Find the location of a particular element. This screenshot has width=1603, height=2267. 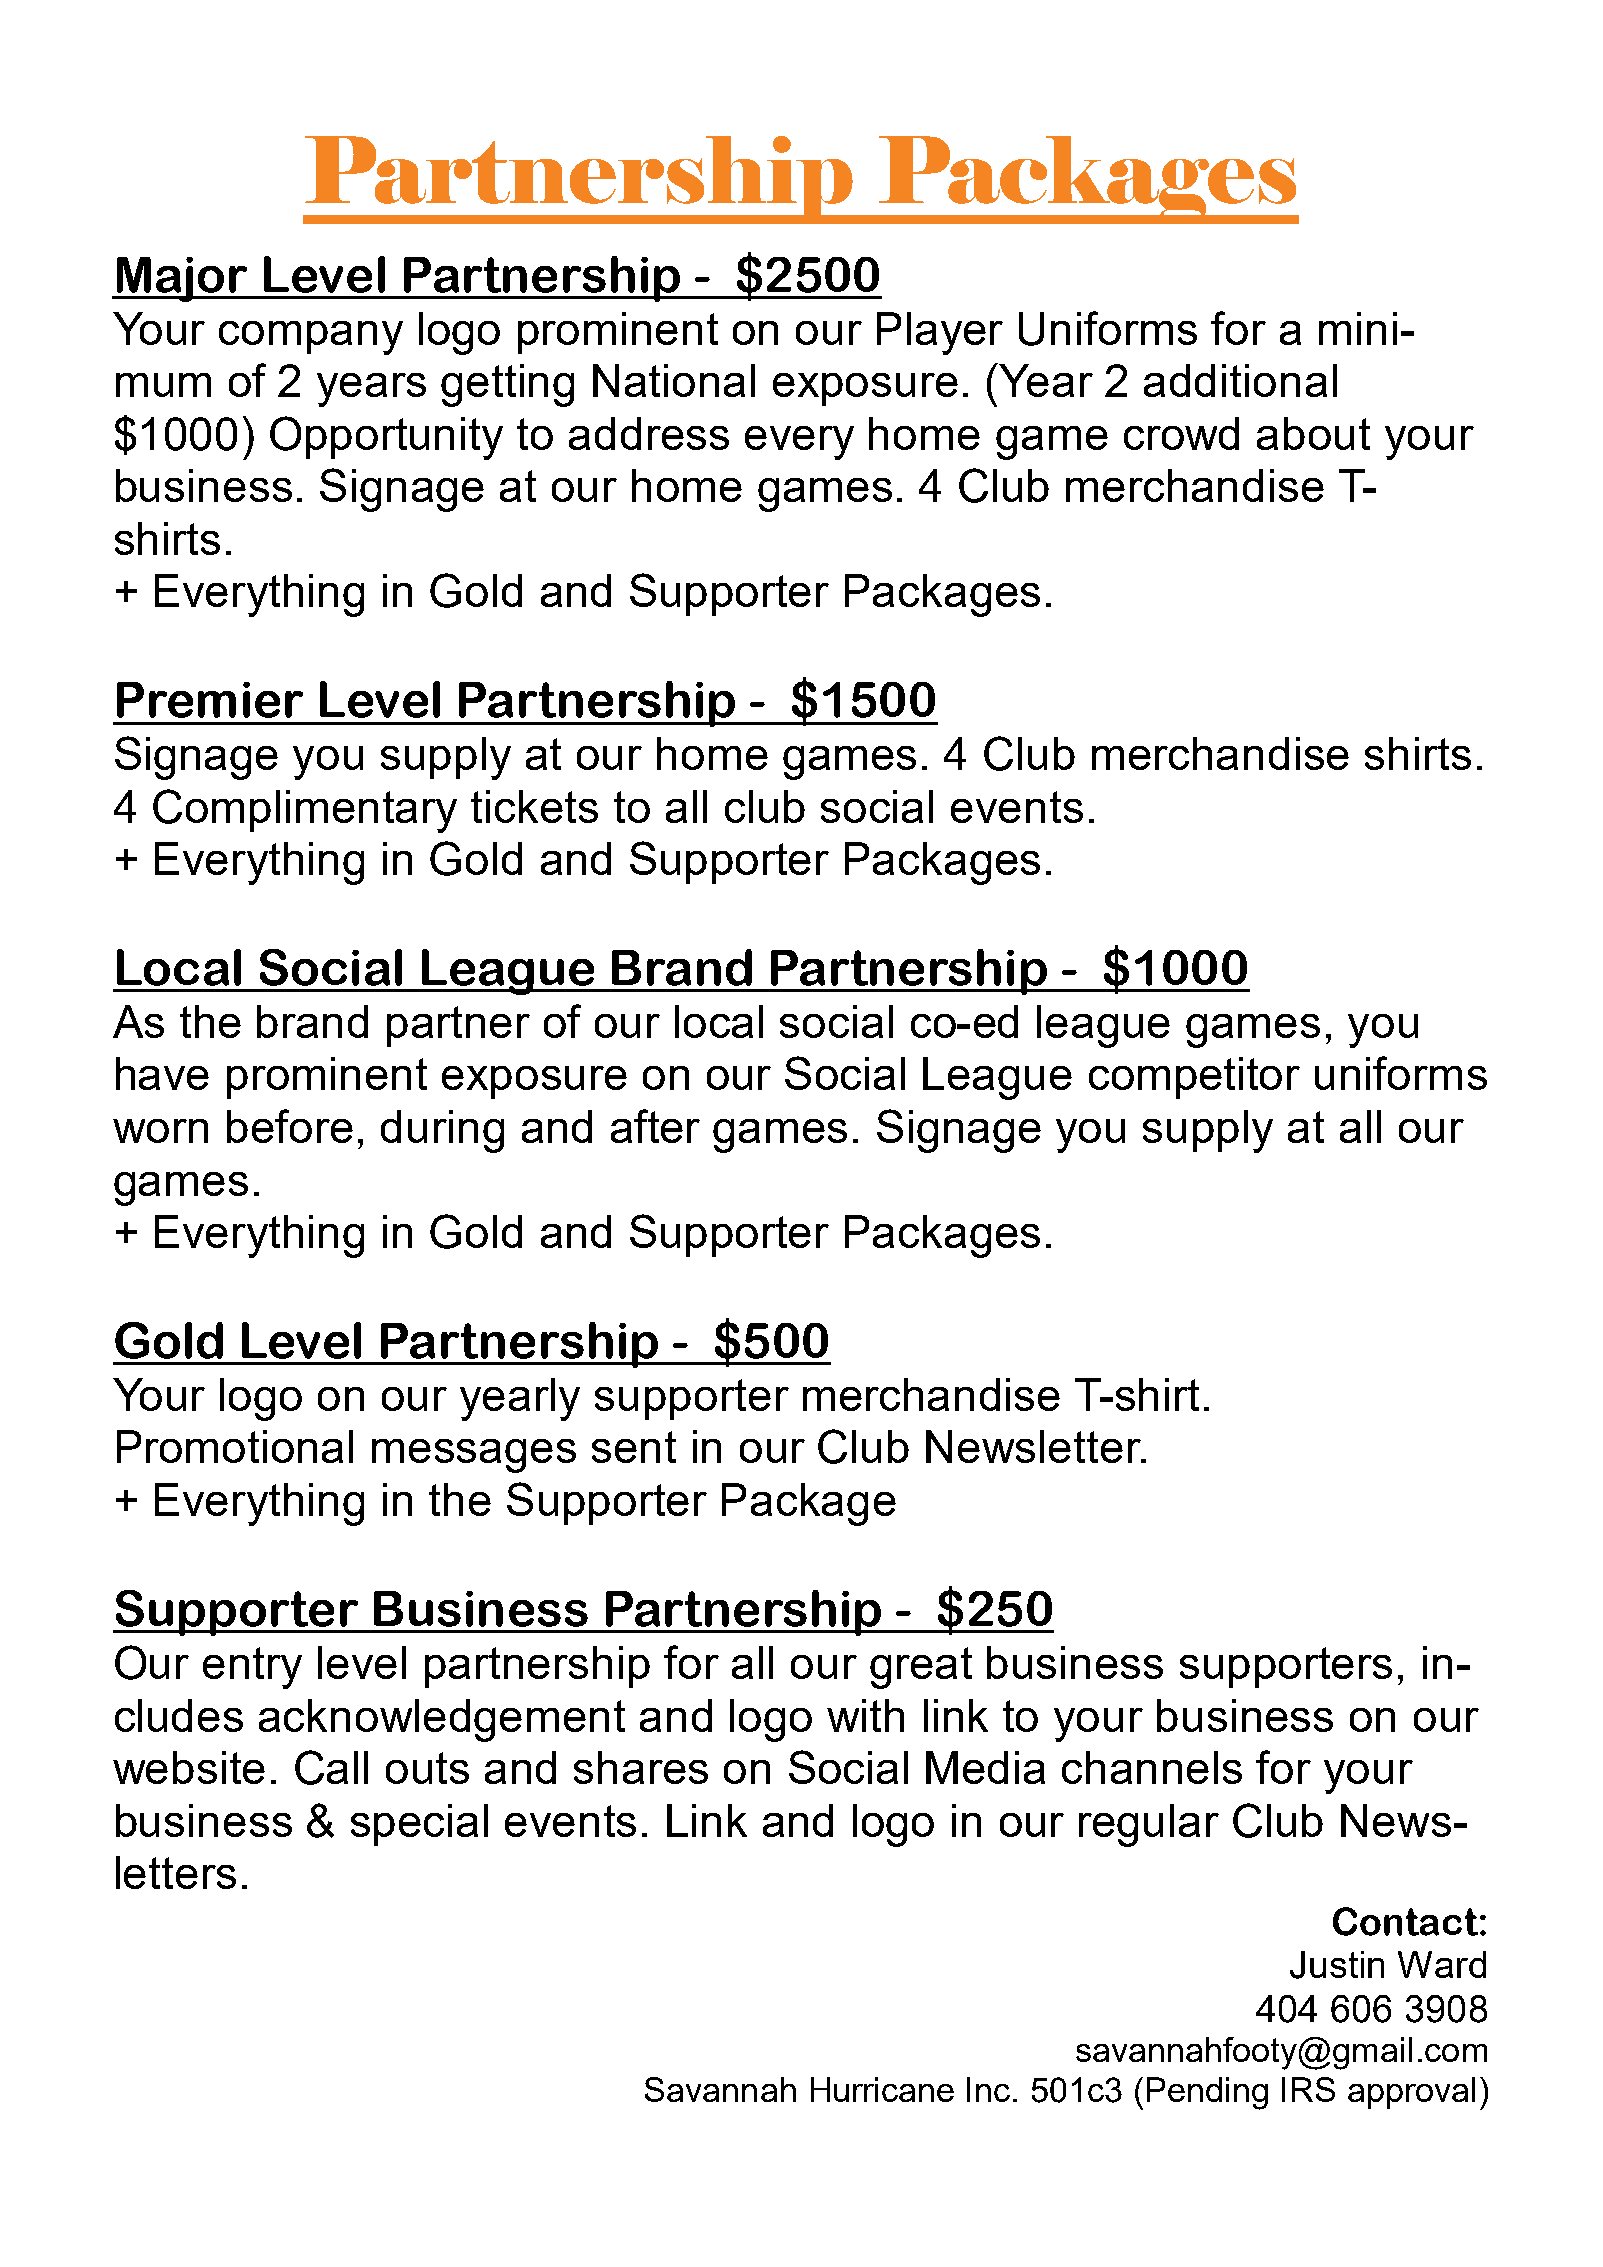

additional is located at coordinates (1240, 380).
